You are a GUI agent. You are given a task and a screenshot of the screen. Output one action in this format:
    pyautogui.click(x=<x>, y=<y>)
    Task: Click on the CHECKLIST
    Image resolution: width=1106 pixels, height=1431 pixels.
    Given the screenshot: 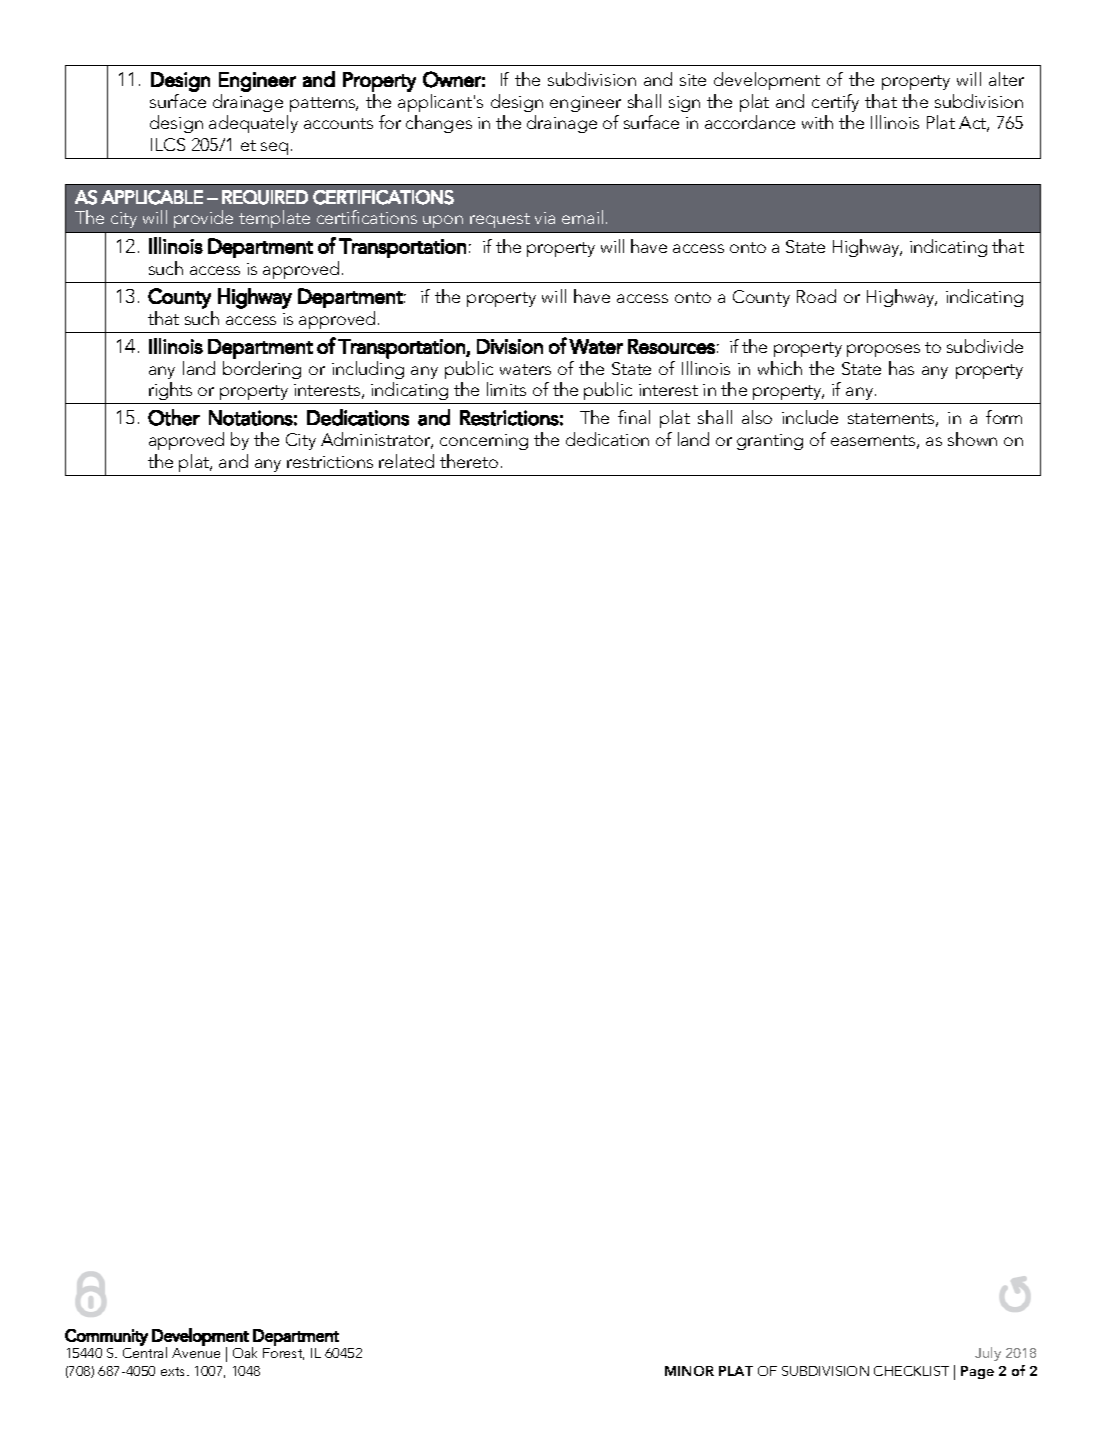 What is the action you would take?
    pyautogui.click(x=911, y=1371)
